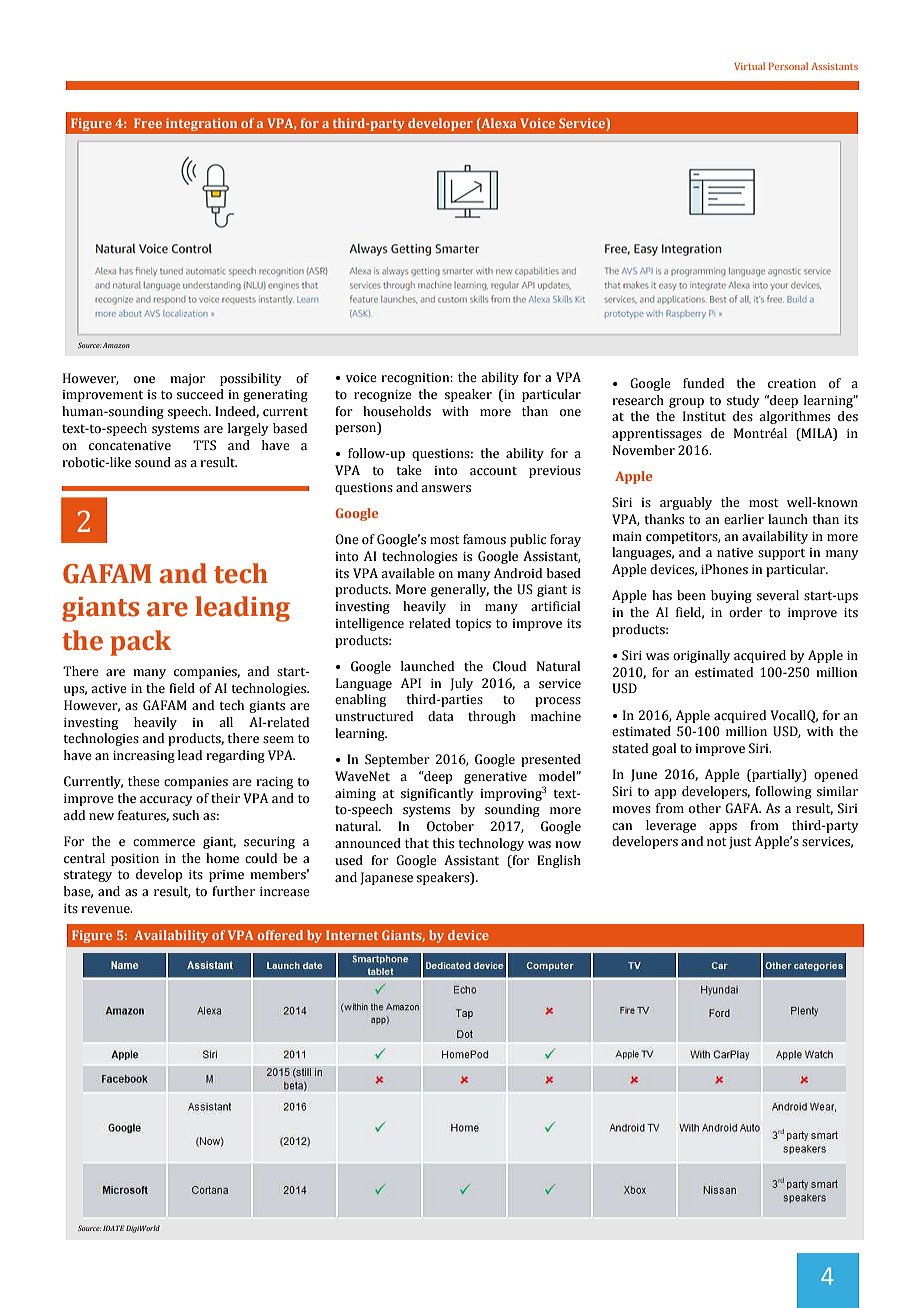 The image size is (924, 1308). I want to click on order, so click(746, 612).
